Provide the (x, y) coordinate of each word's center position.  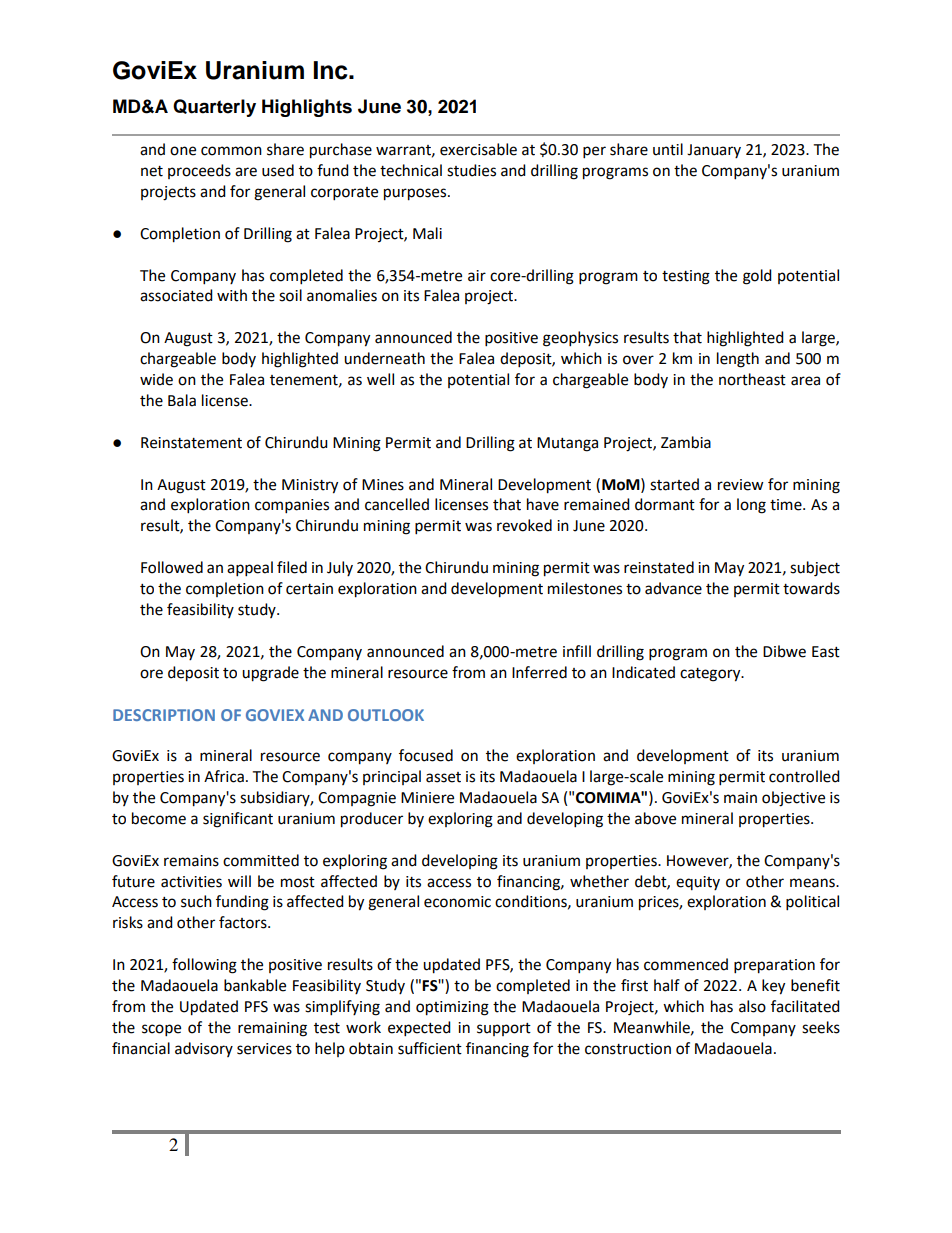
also (752, 1006)
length (738, 360)
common (231, 151)
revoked (524, 525)
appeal (250, 569)
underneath (384, 358)
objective (793, 799)
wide (156, 379)
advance (673, 588)
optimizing (452, 1008)
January (714, 151)
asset (443, 777)
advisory (204, 1049)
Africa (224, 776)
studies (471, 170)
